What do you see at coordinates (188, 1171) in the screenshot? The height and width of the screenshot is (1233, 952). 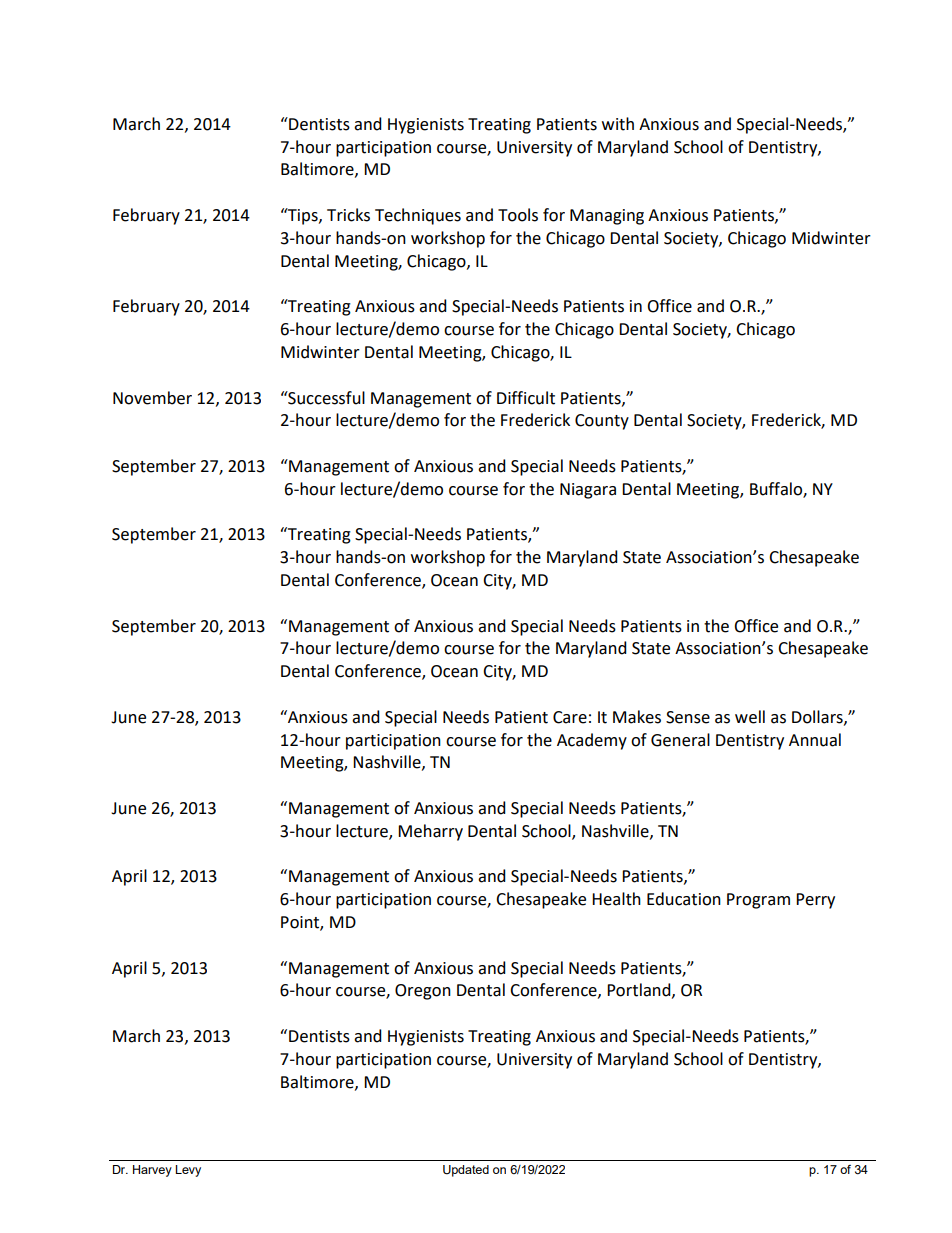 I see `Levy` at bounding box center [188, 1171].
